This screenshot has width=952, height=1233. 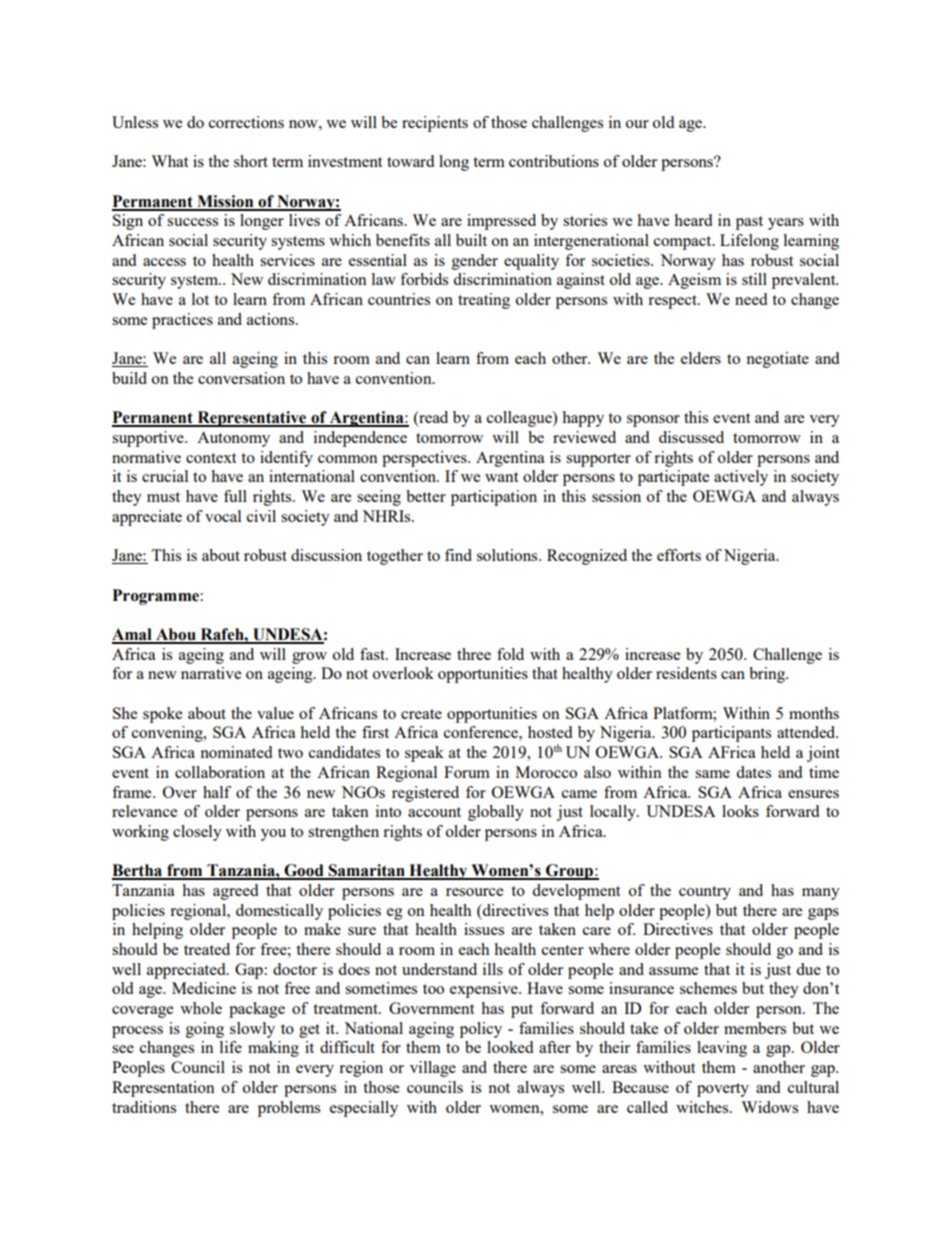 I want to click on Forum, so click(x=467, y=772).
